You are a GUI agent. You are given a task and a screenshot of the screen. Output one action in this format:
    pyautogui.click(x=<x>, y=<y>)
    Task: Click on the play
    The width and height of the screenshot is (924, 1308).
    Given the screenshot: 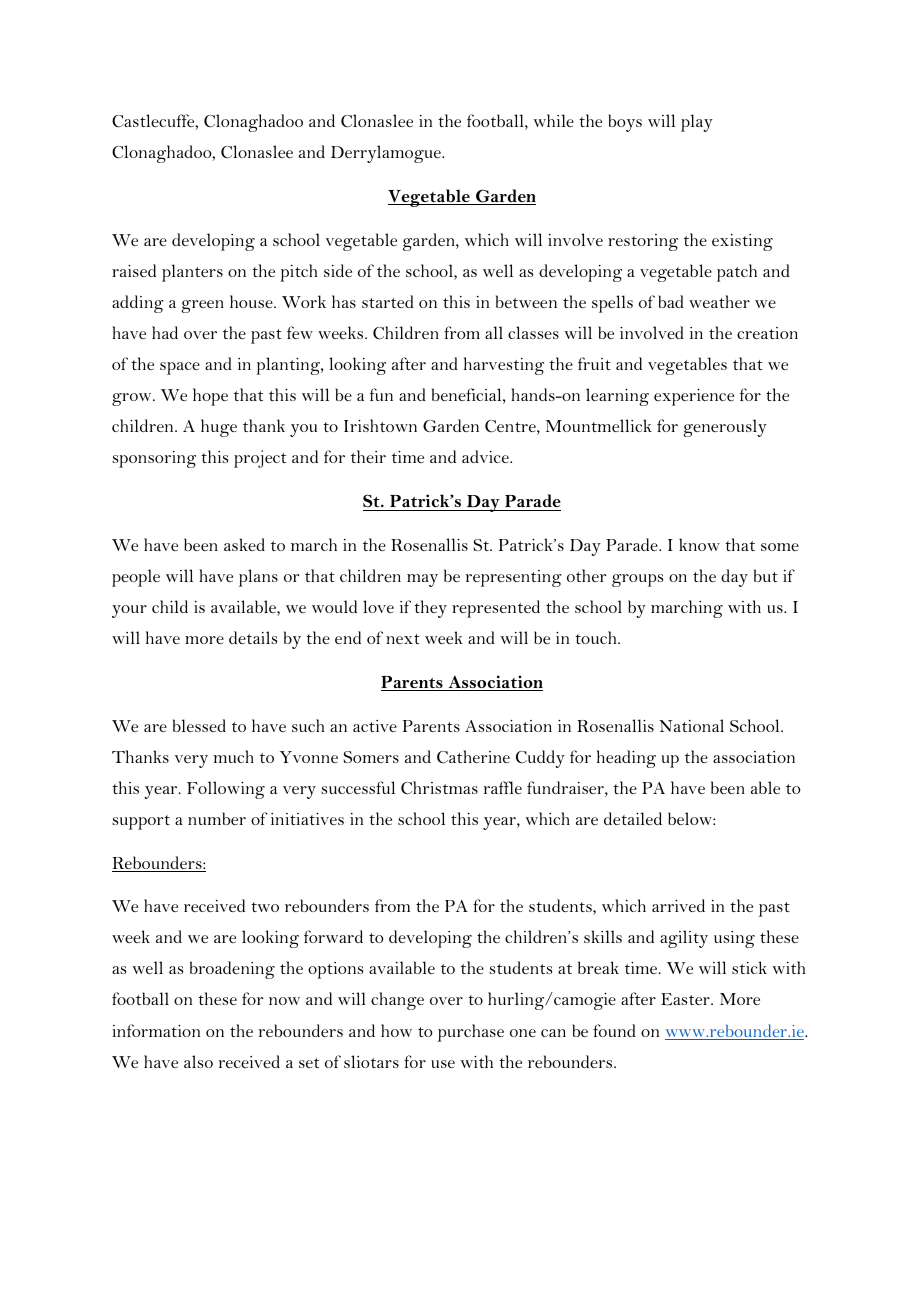 What is the action you would take?
    pyautogui.click(x=697, y=123)
